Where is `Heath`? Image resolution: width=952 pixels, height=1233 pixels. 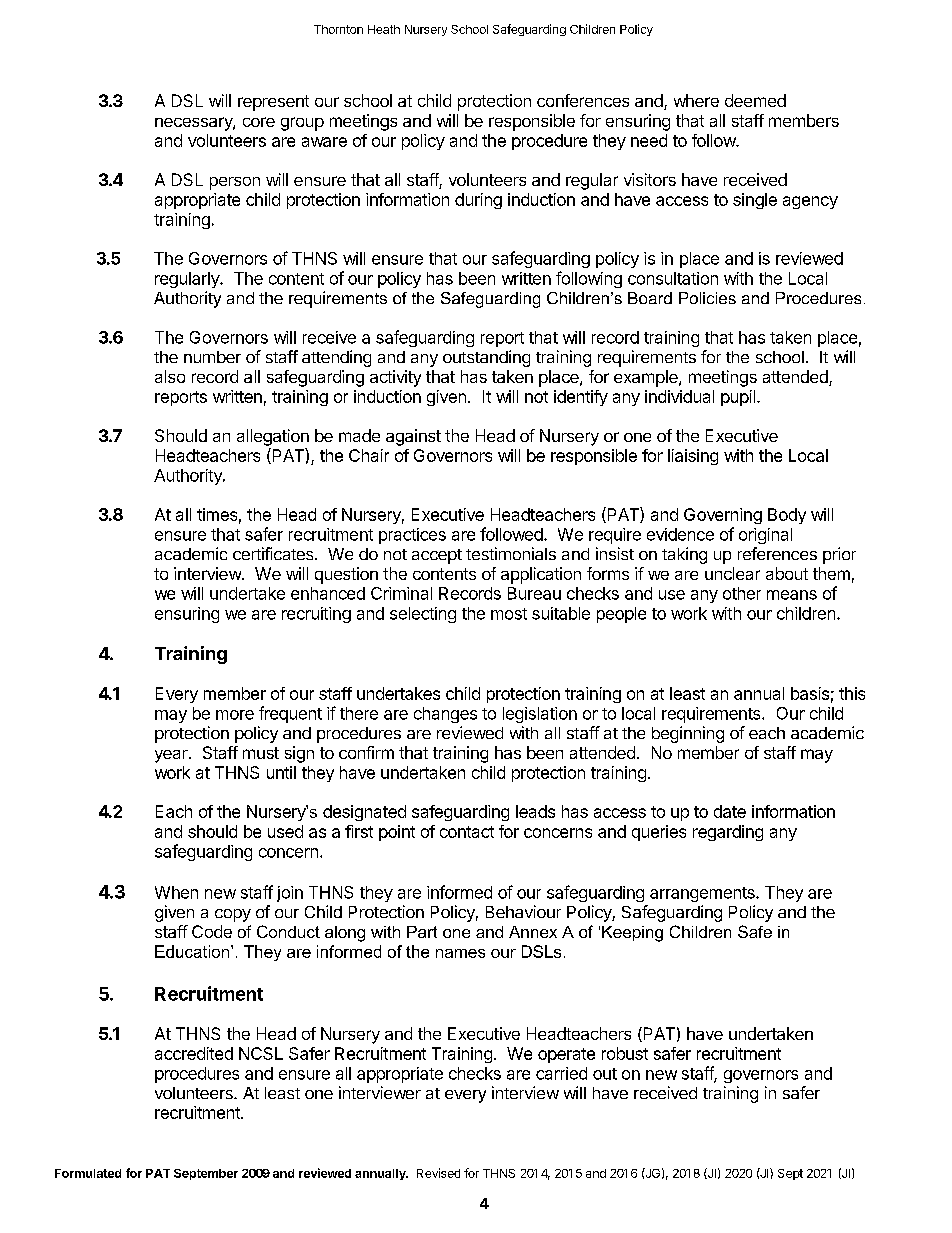 Heath is located at coordinates (384, 29).
